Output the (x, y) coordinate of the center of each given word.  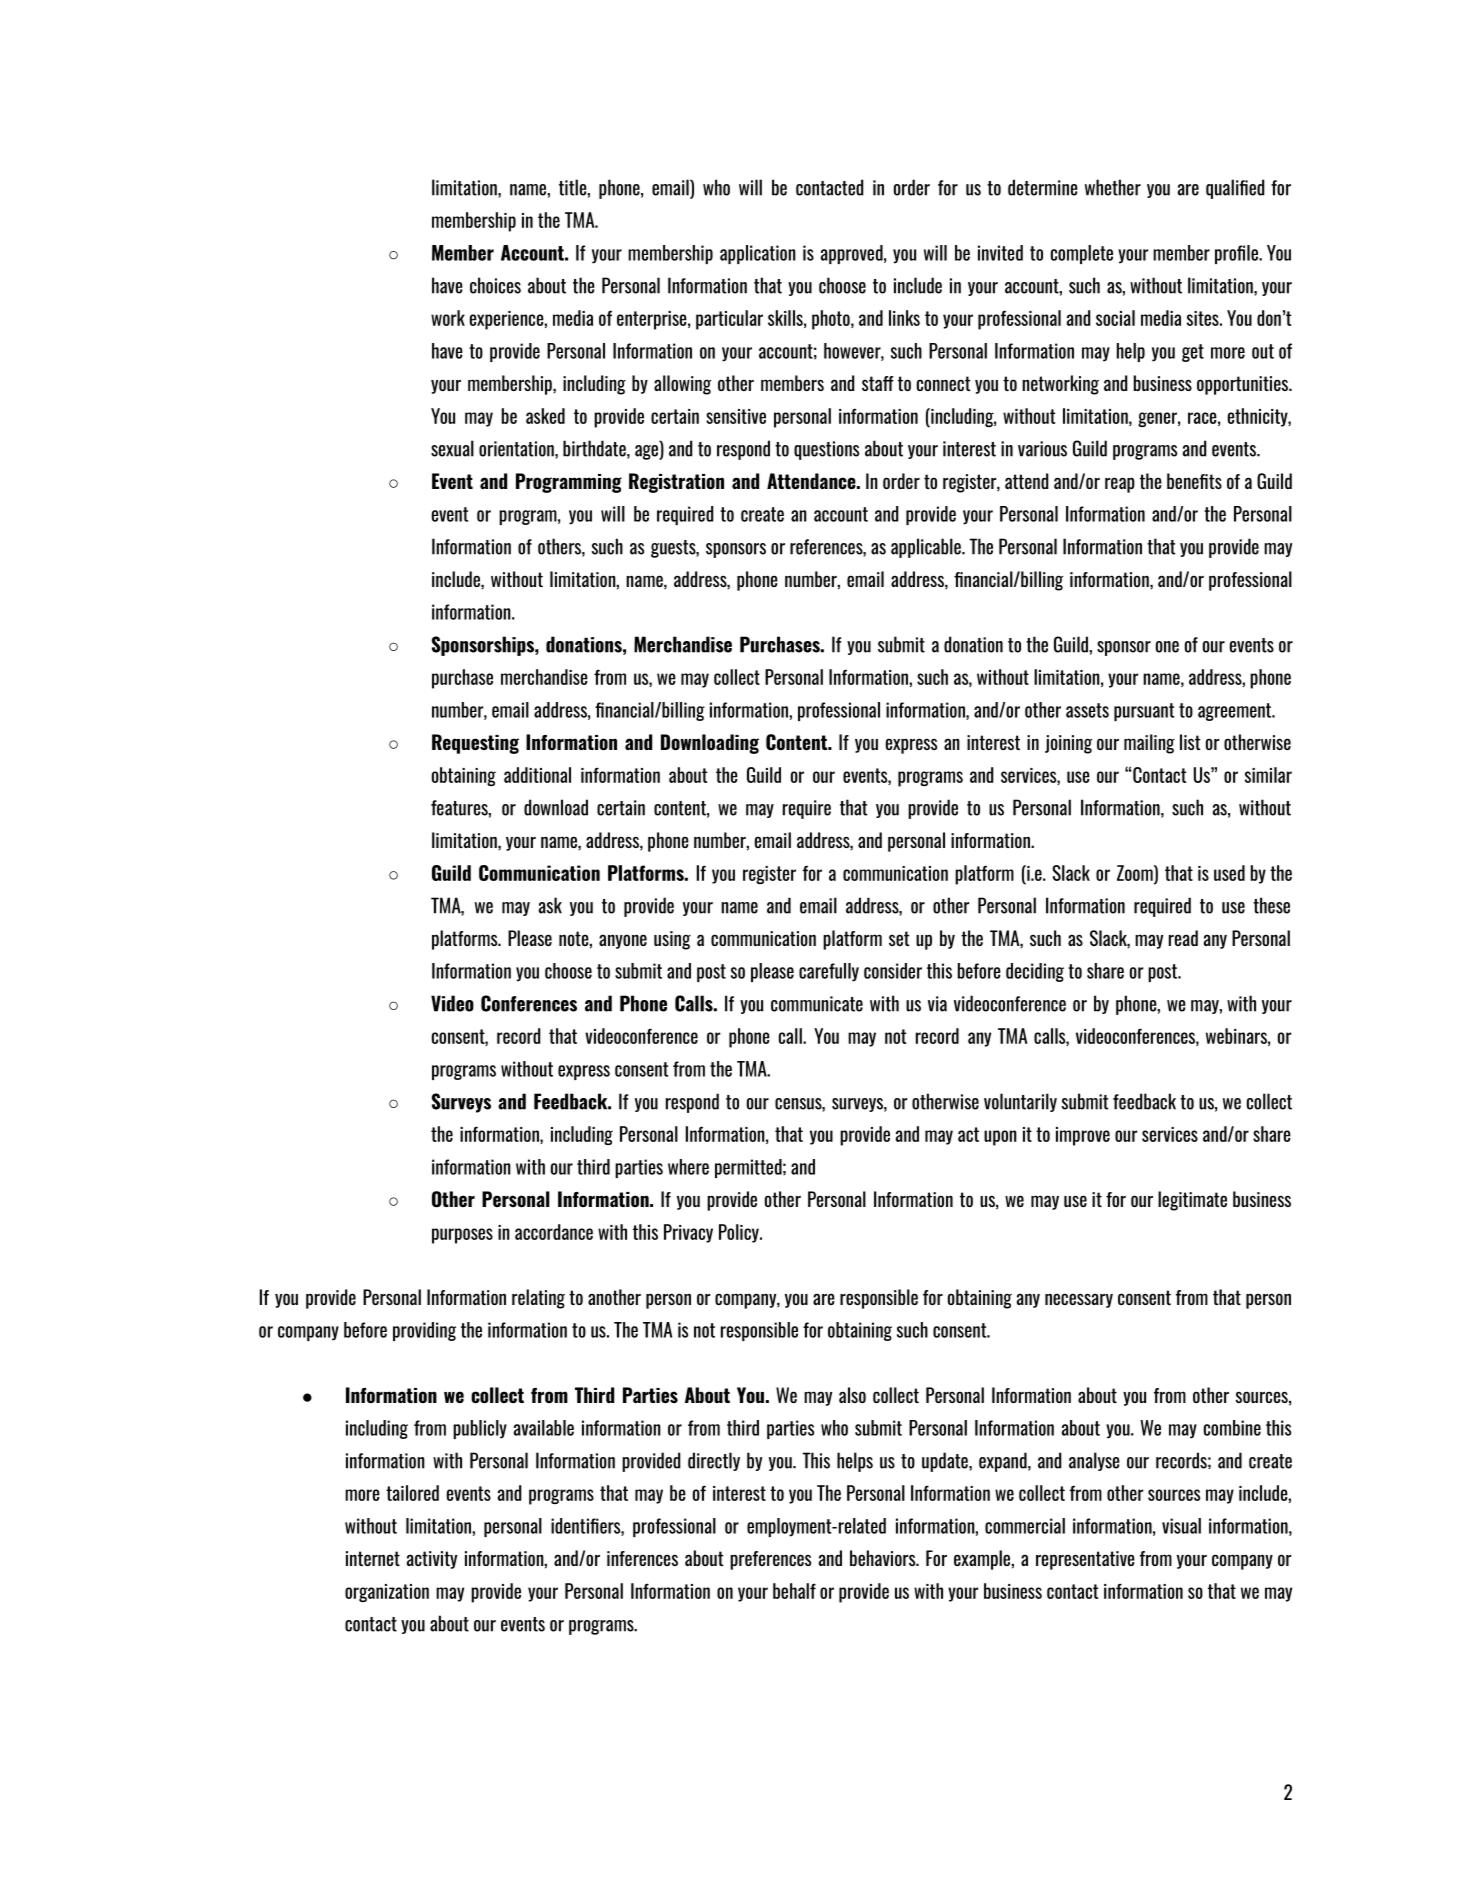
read (1183, 938)
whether (1113, 187)
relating (538, 1299)
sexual (452, 448)
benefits (1194, 481)
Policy (740, 1233)
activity (431, 1560)
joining (1068, 744)
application (758, 254)
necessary (1079, 1300)
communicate (817, 1004)
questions (826, 450)
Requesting (475, 744)
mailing (1149, 744)
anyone (623, 941)
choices (495, 285)
